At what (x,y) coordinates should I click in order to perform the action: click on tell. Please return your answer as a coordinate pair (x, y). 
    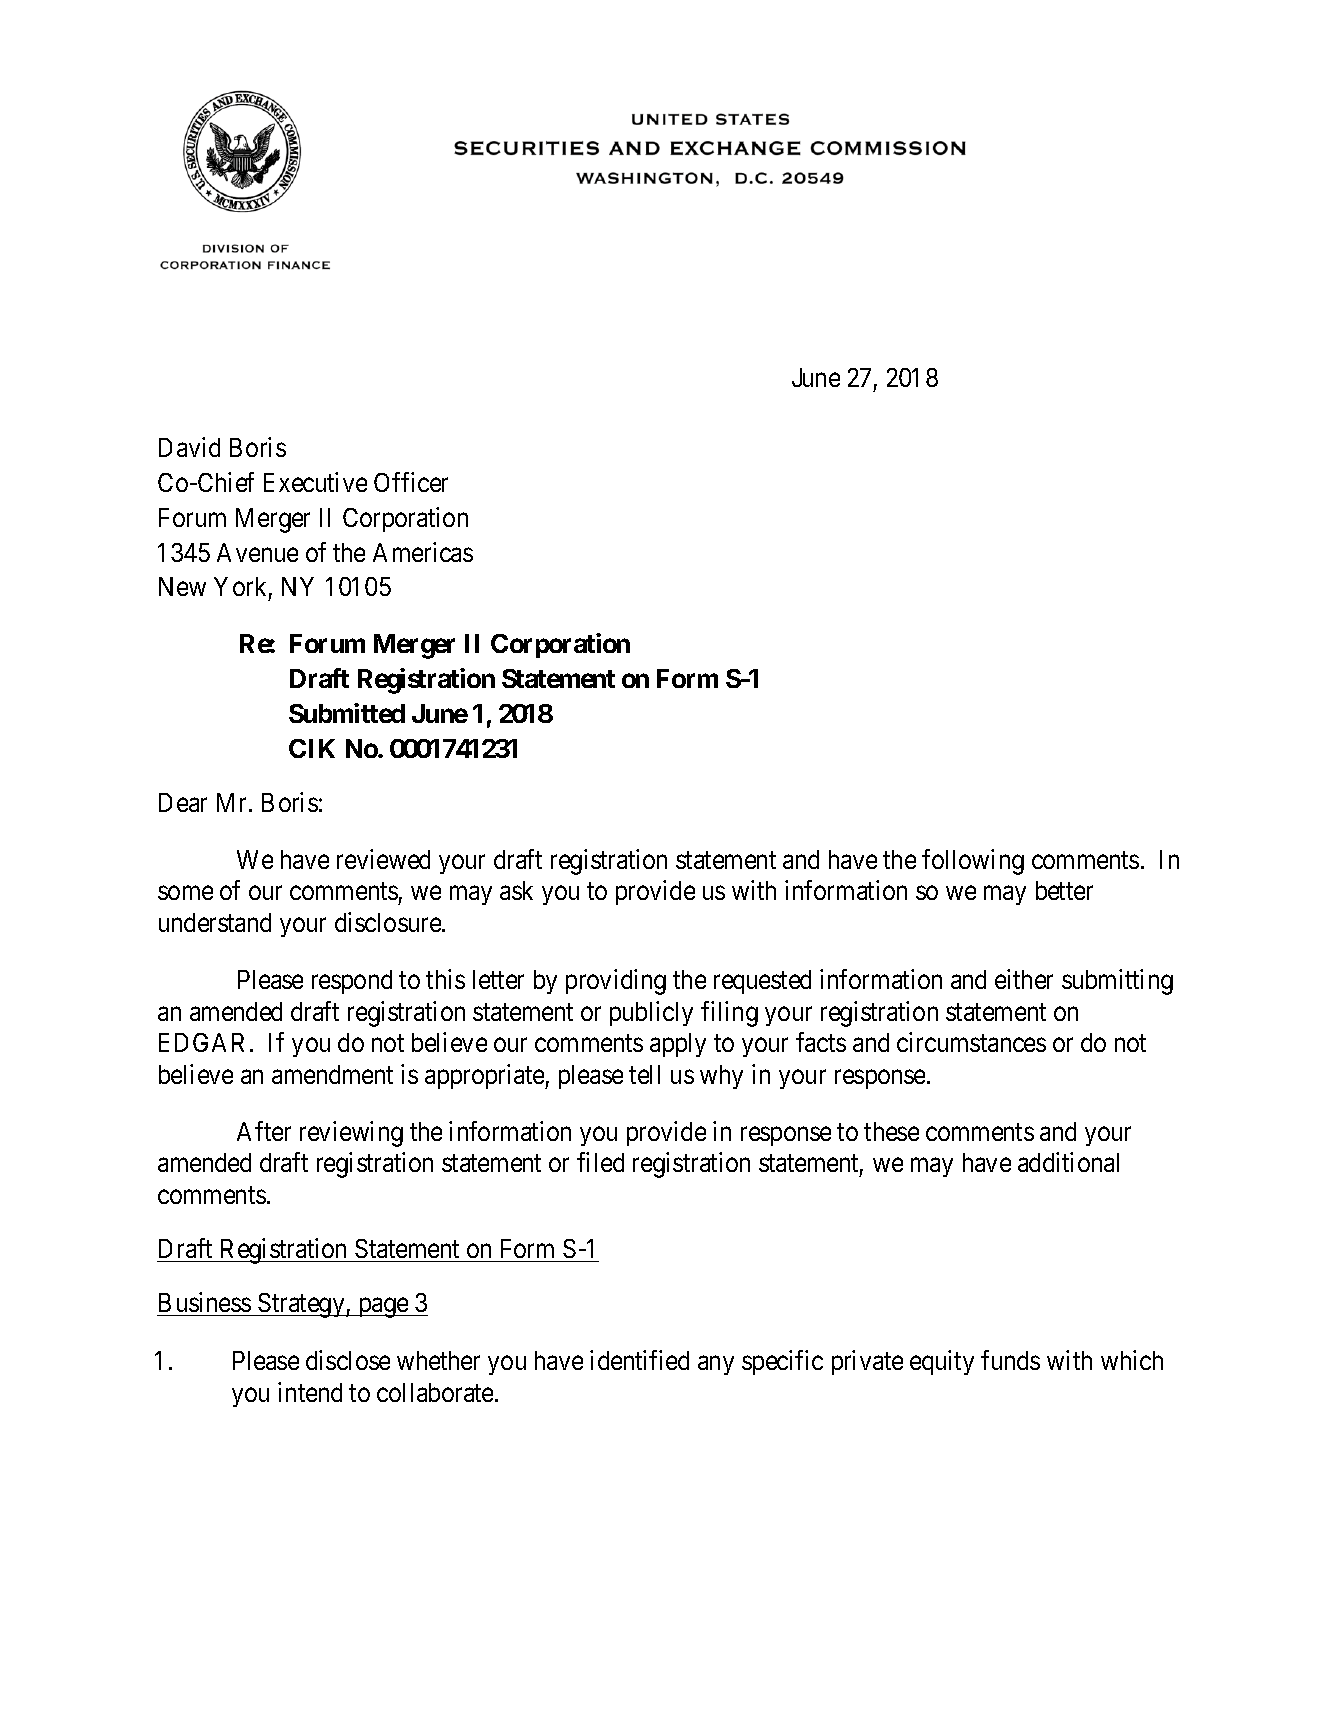
    Looking at the image, I should click on (644, 1074).
